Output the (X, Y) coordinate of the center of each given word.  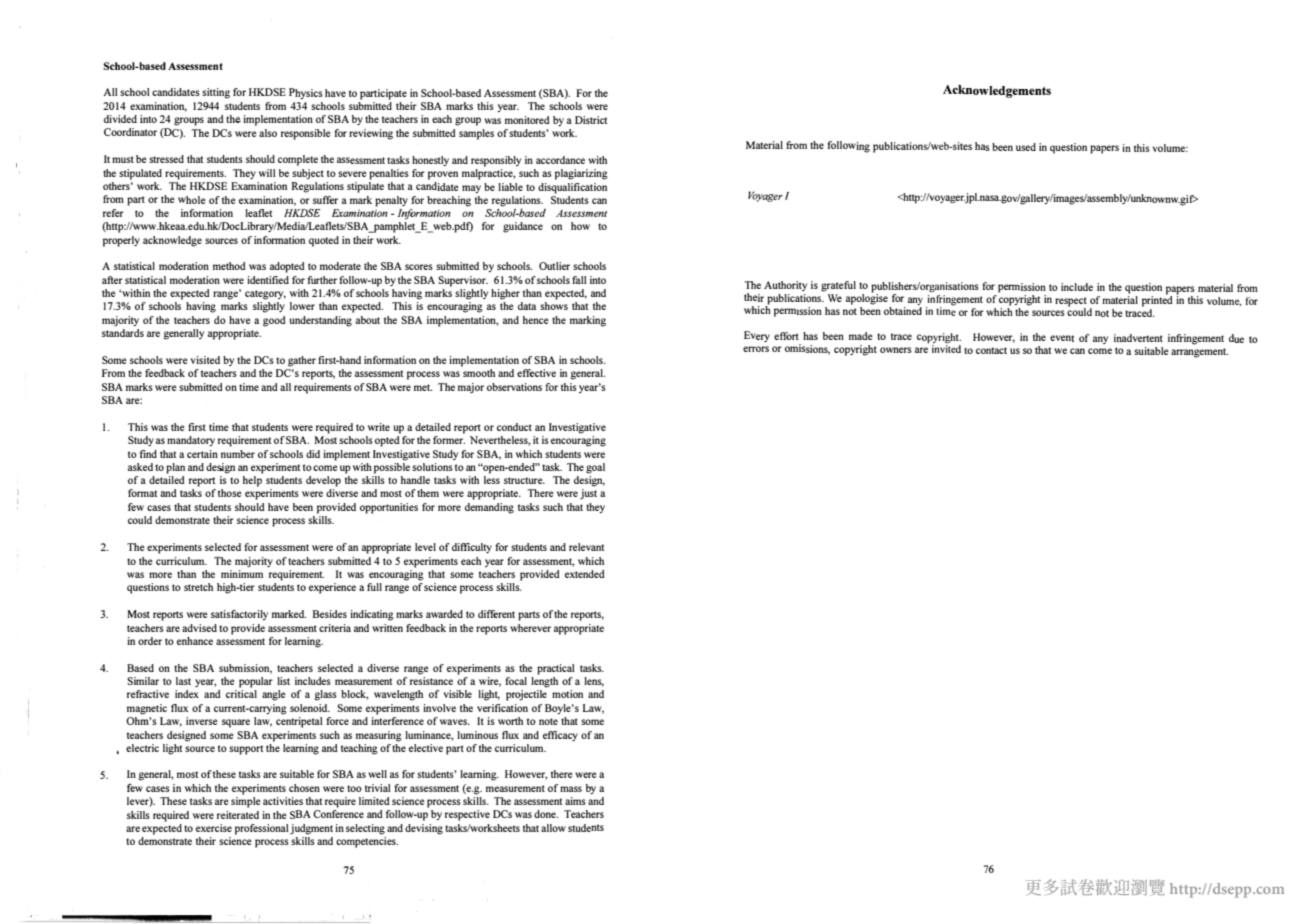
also (268, 133)
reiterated (238, 815)
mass (571, 789)
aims (575, 801)
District (591, 120)
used (1026, 147)
